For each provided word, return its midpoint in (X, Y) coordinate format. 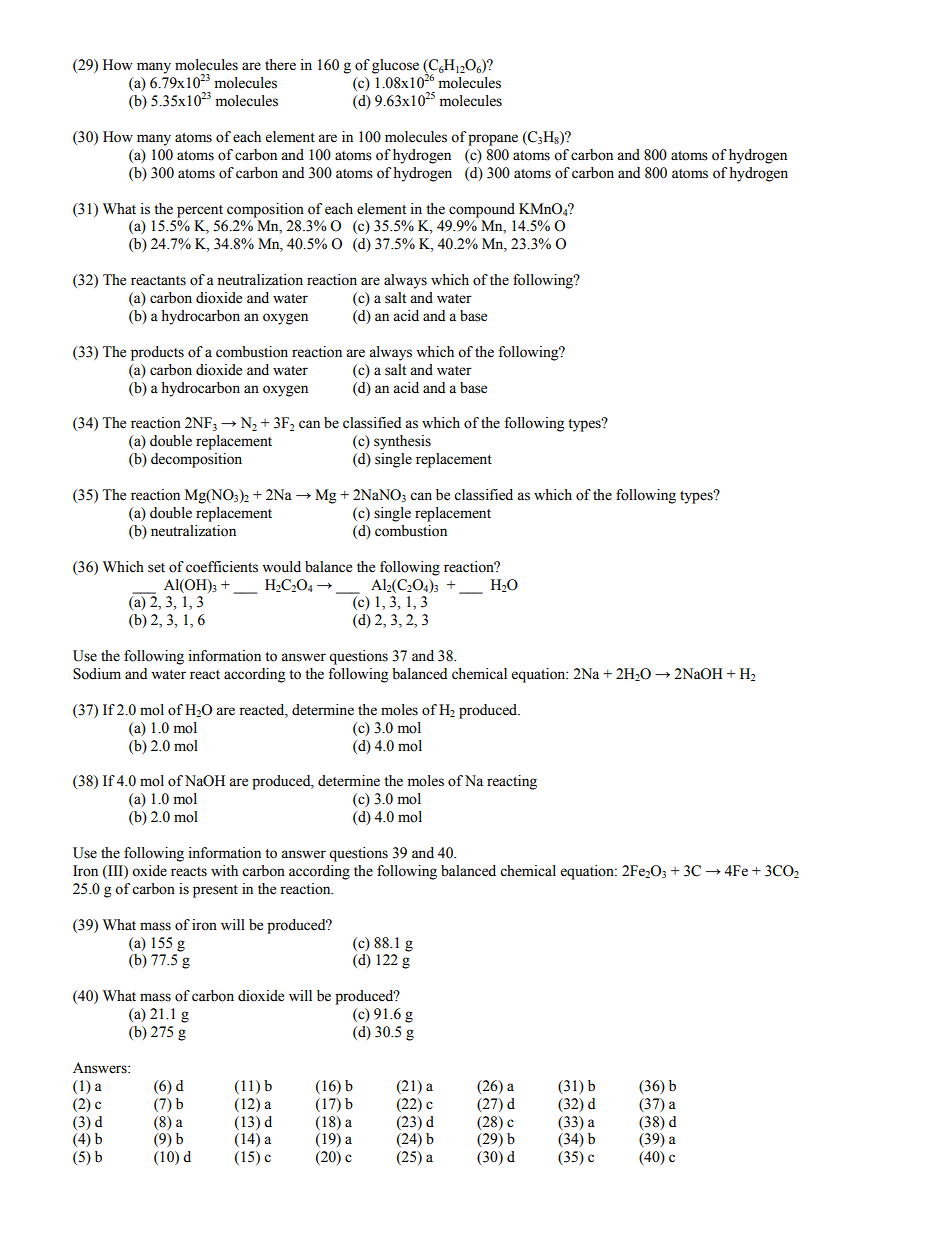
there (280, 65)
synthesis (402, 442)
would (281, 567)
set (156, 568)
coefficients (222, 567)
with (224, 870)
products (157, 353)
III (115, 870)
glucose (395, 66)
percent (200, 211)
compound (482, 210)
